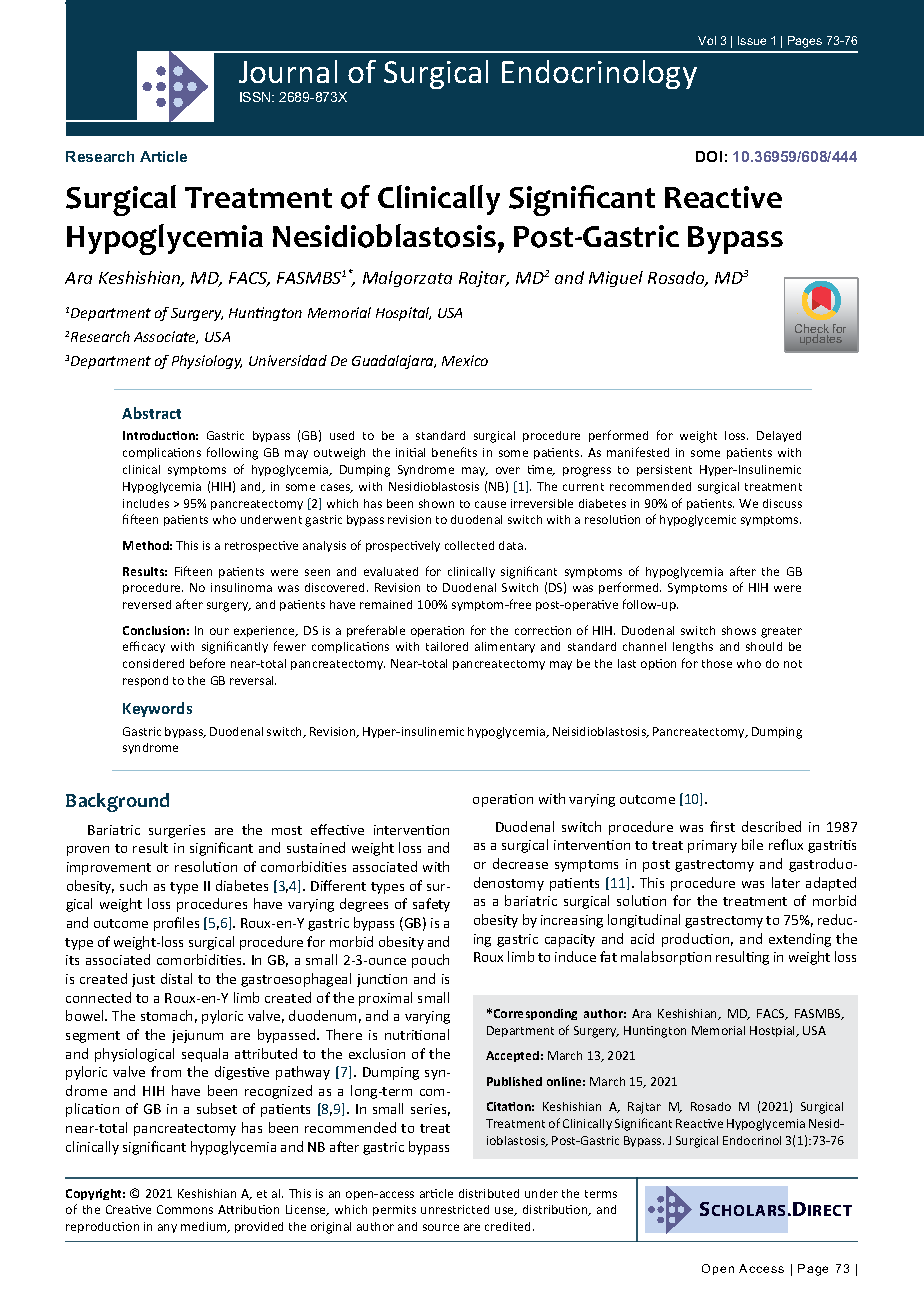 The height and width of the document is (1308, 924). I want to click on Journal, so click(288, 71).
